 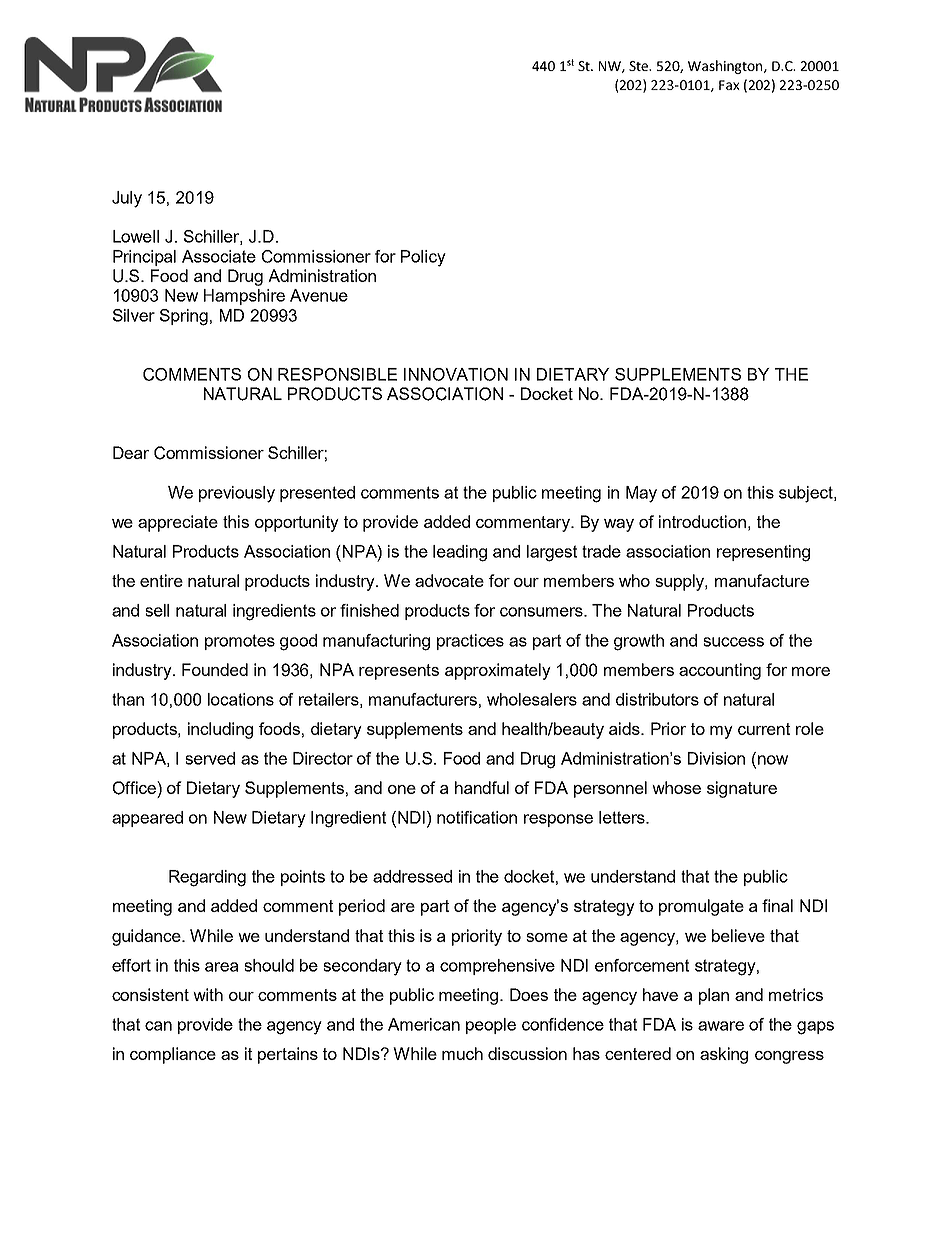 What do you see at coordinates (208, 994) in the screenshot?
I see `with` at bounding box center [208, 994].
